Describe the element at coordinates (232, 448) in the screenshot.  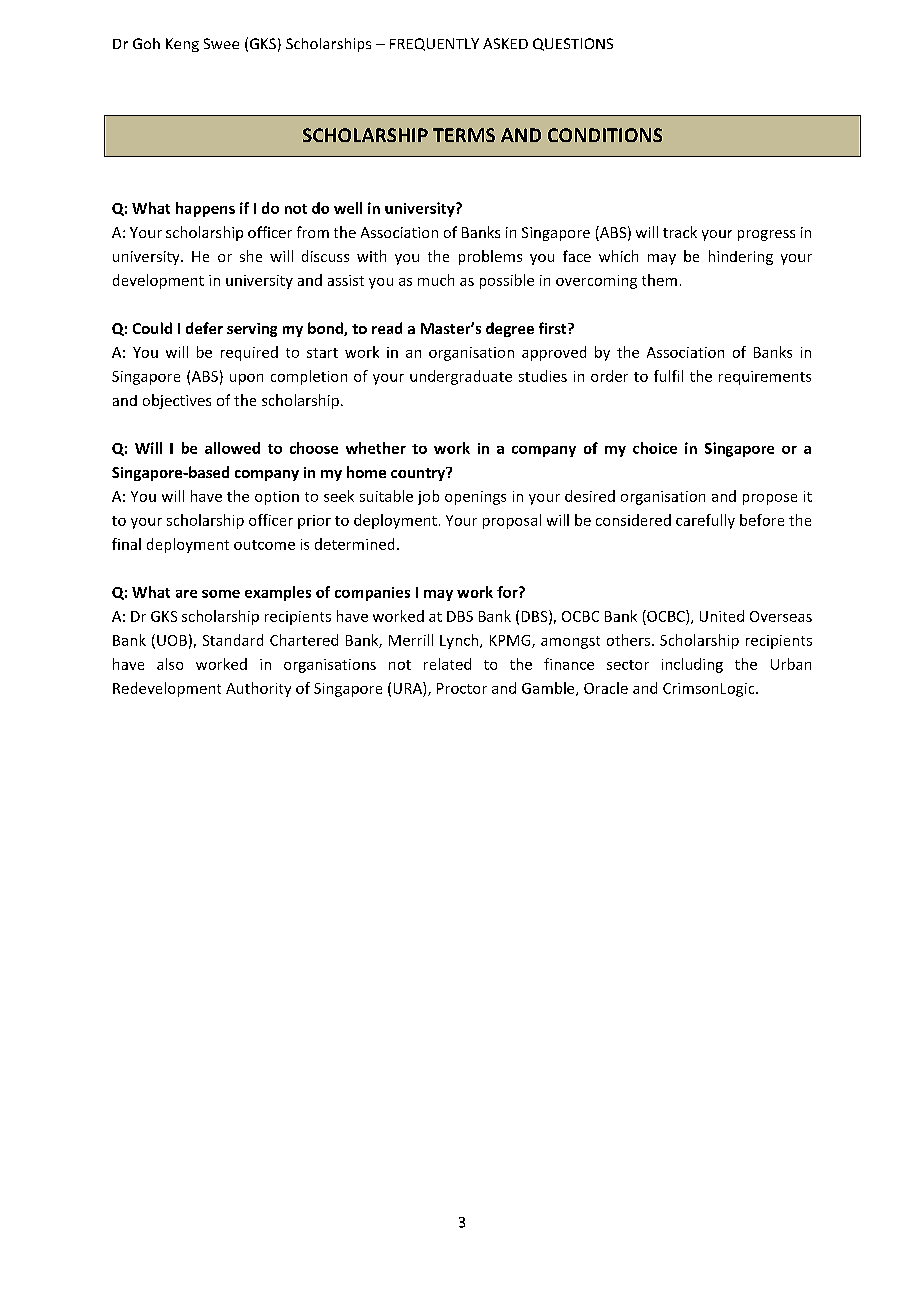
I see `allowed` at that location.
